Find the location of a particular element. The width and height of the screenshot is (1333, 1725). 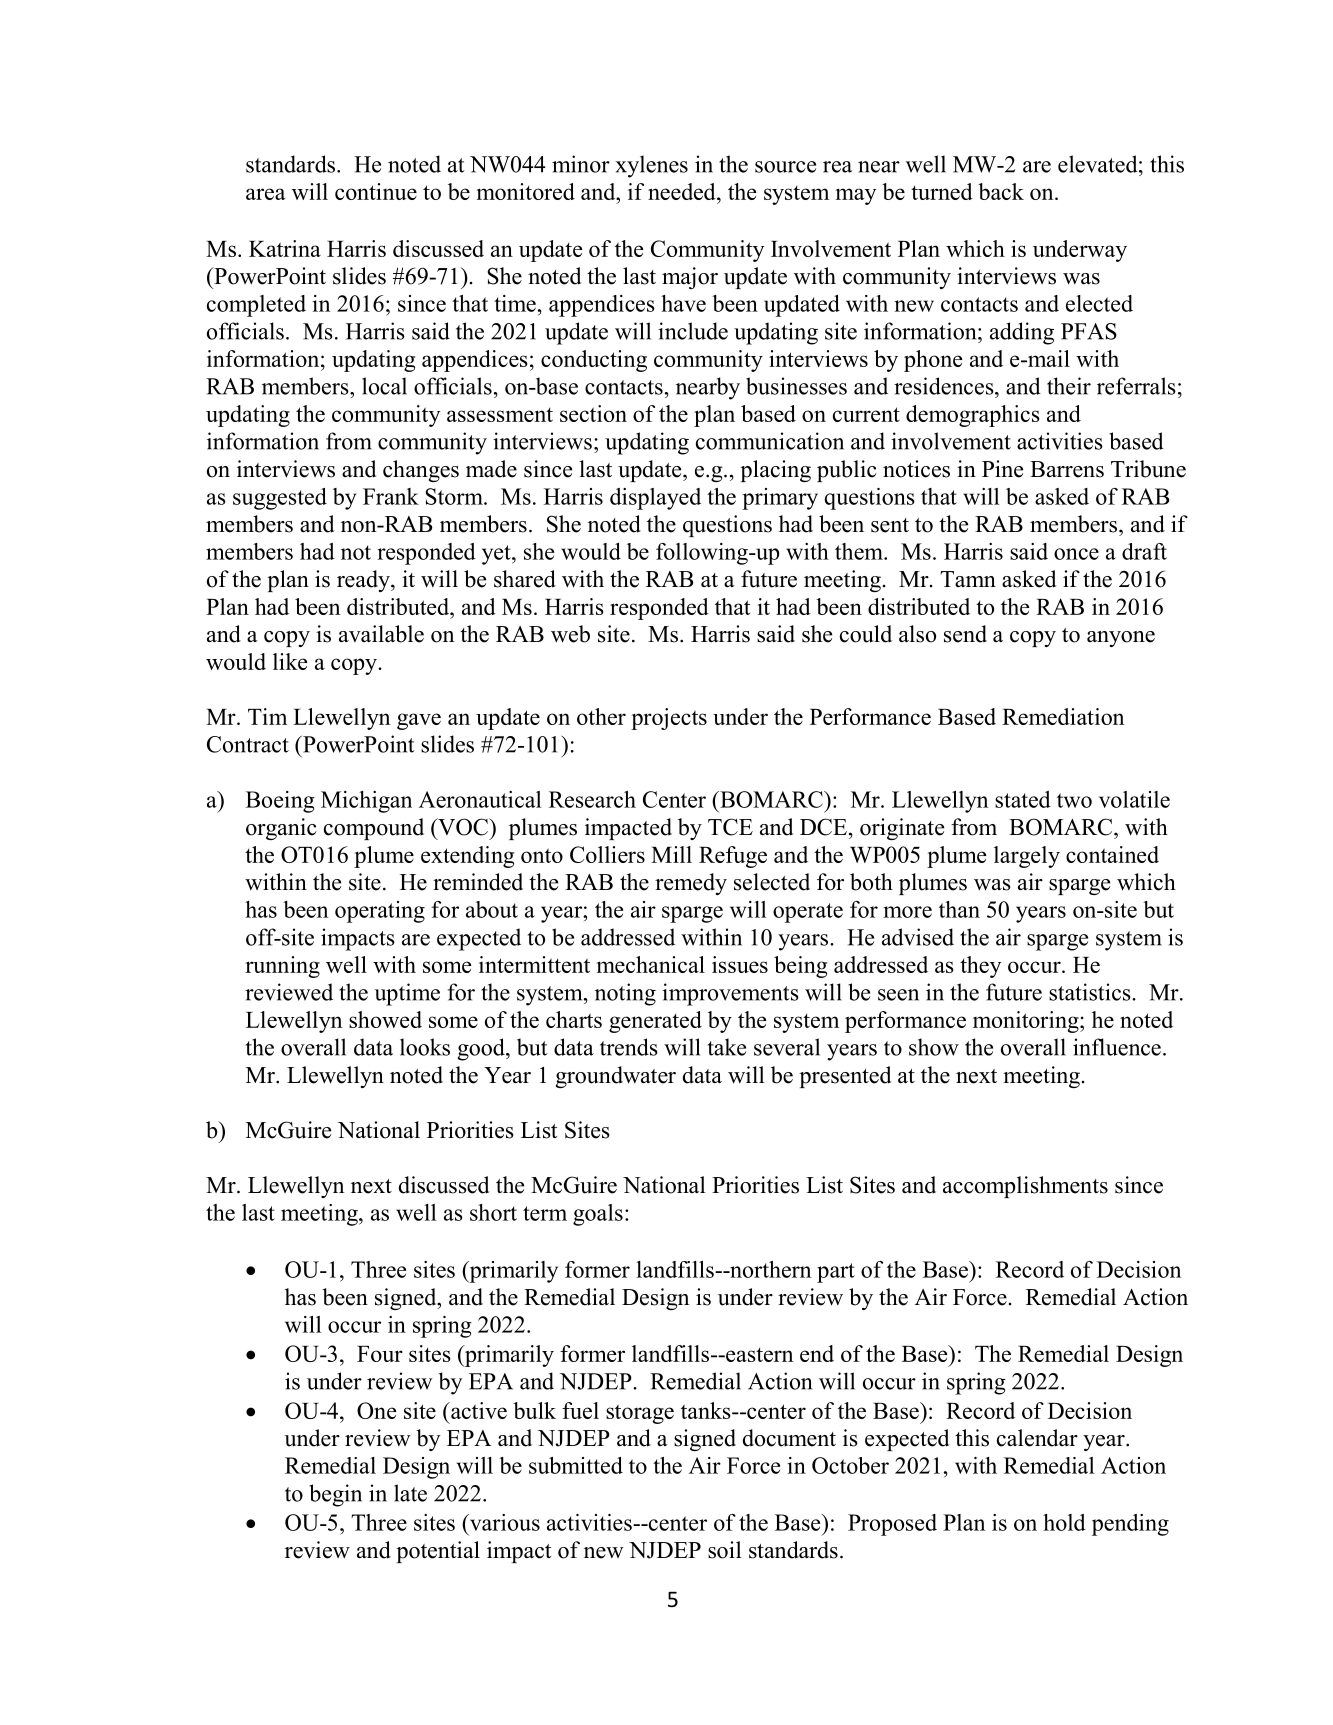

short is located at coordinates (493, 1212).
